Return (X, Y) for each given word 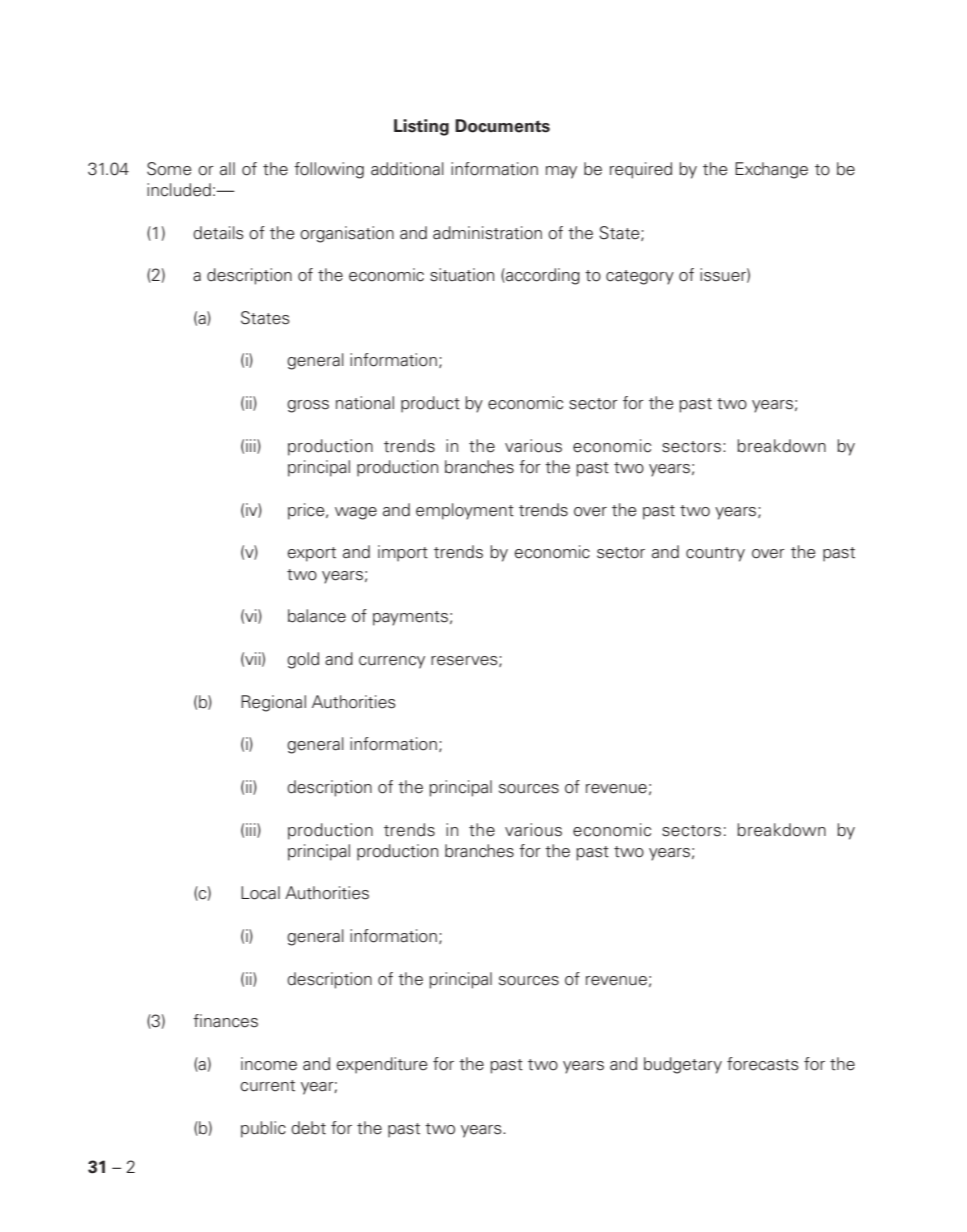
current (267, 1086)
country (715, 554)
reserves (465, 661)
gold (303, 660)
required (641, 170)
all (227, 169)
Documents (502, 126)
